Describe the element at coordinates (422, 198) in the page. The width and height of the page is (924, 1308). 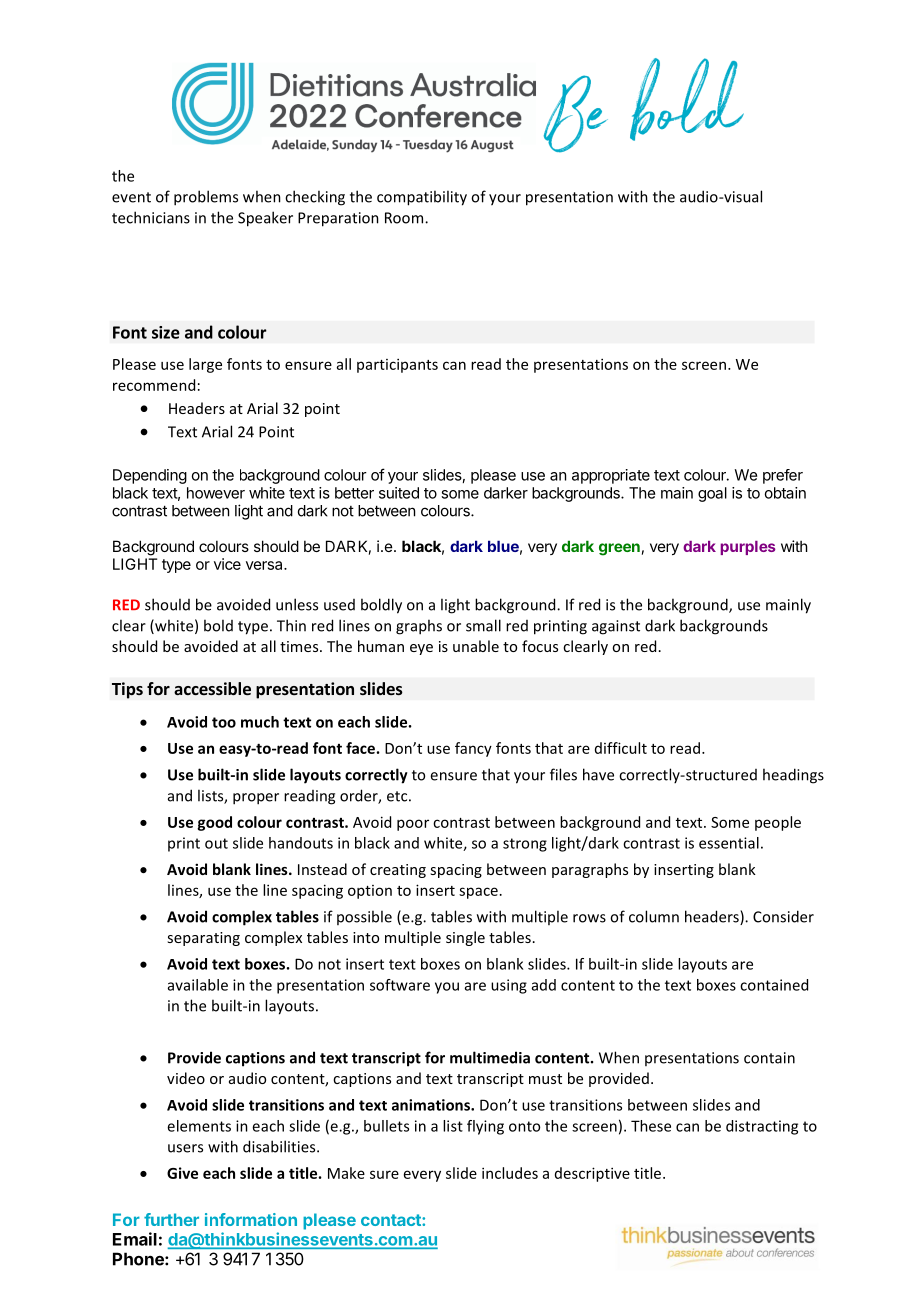
I see `compatibility` at that location.
